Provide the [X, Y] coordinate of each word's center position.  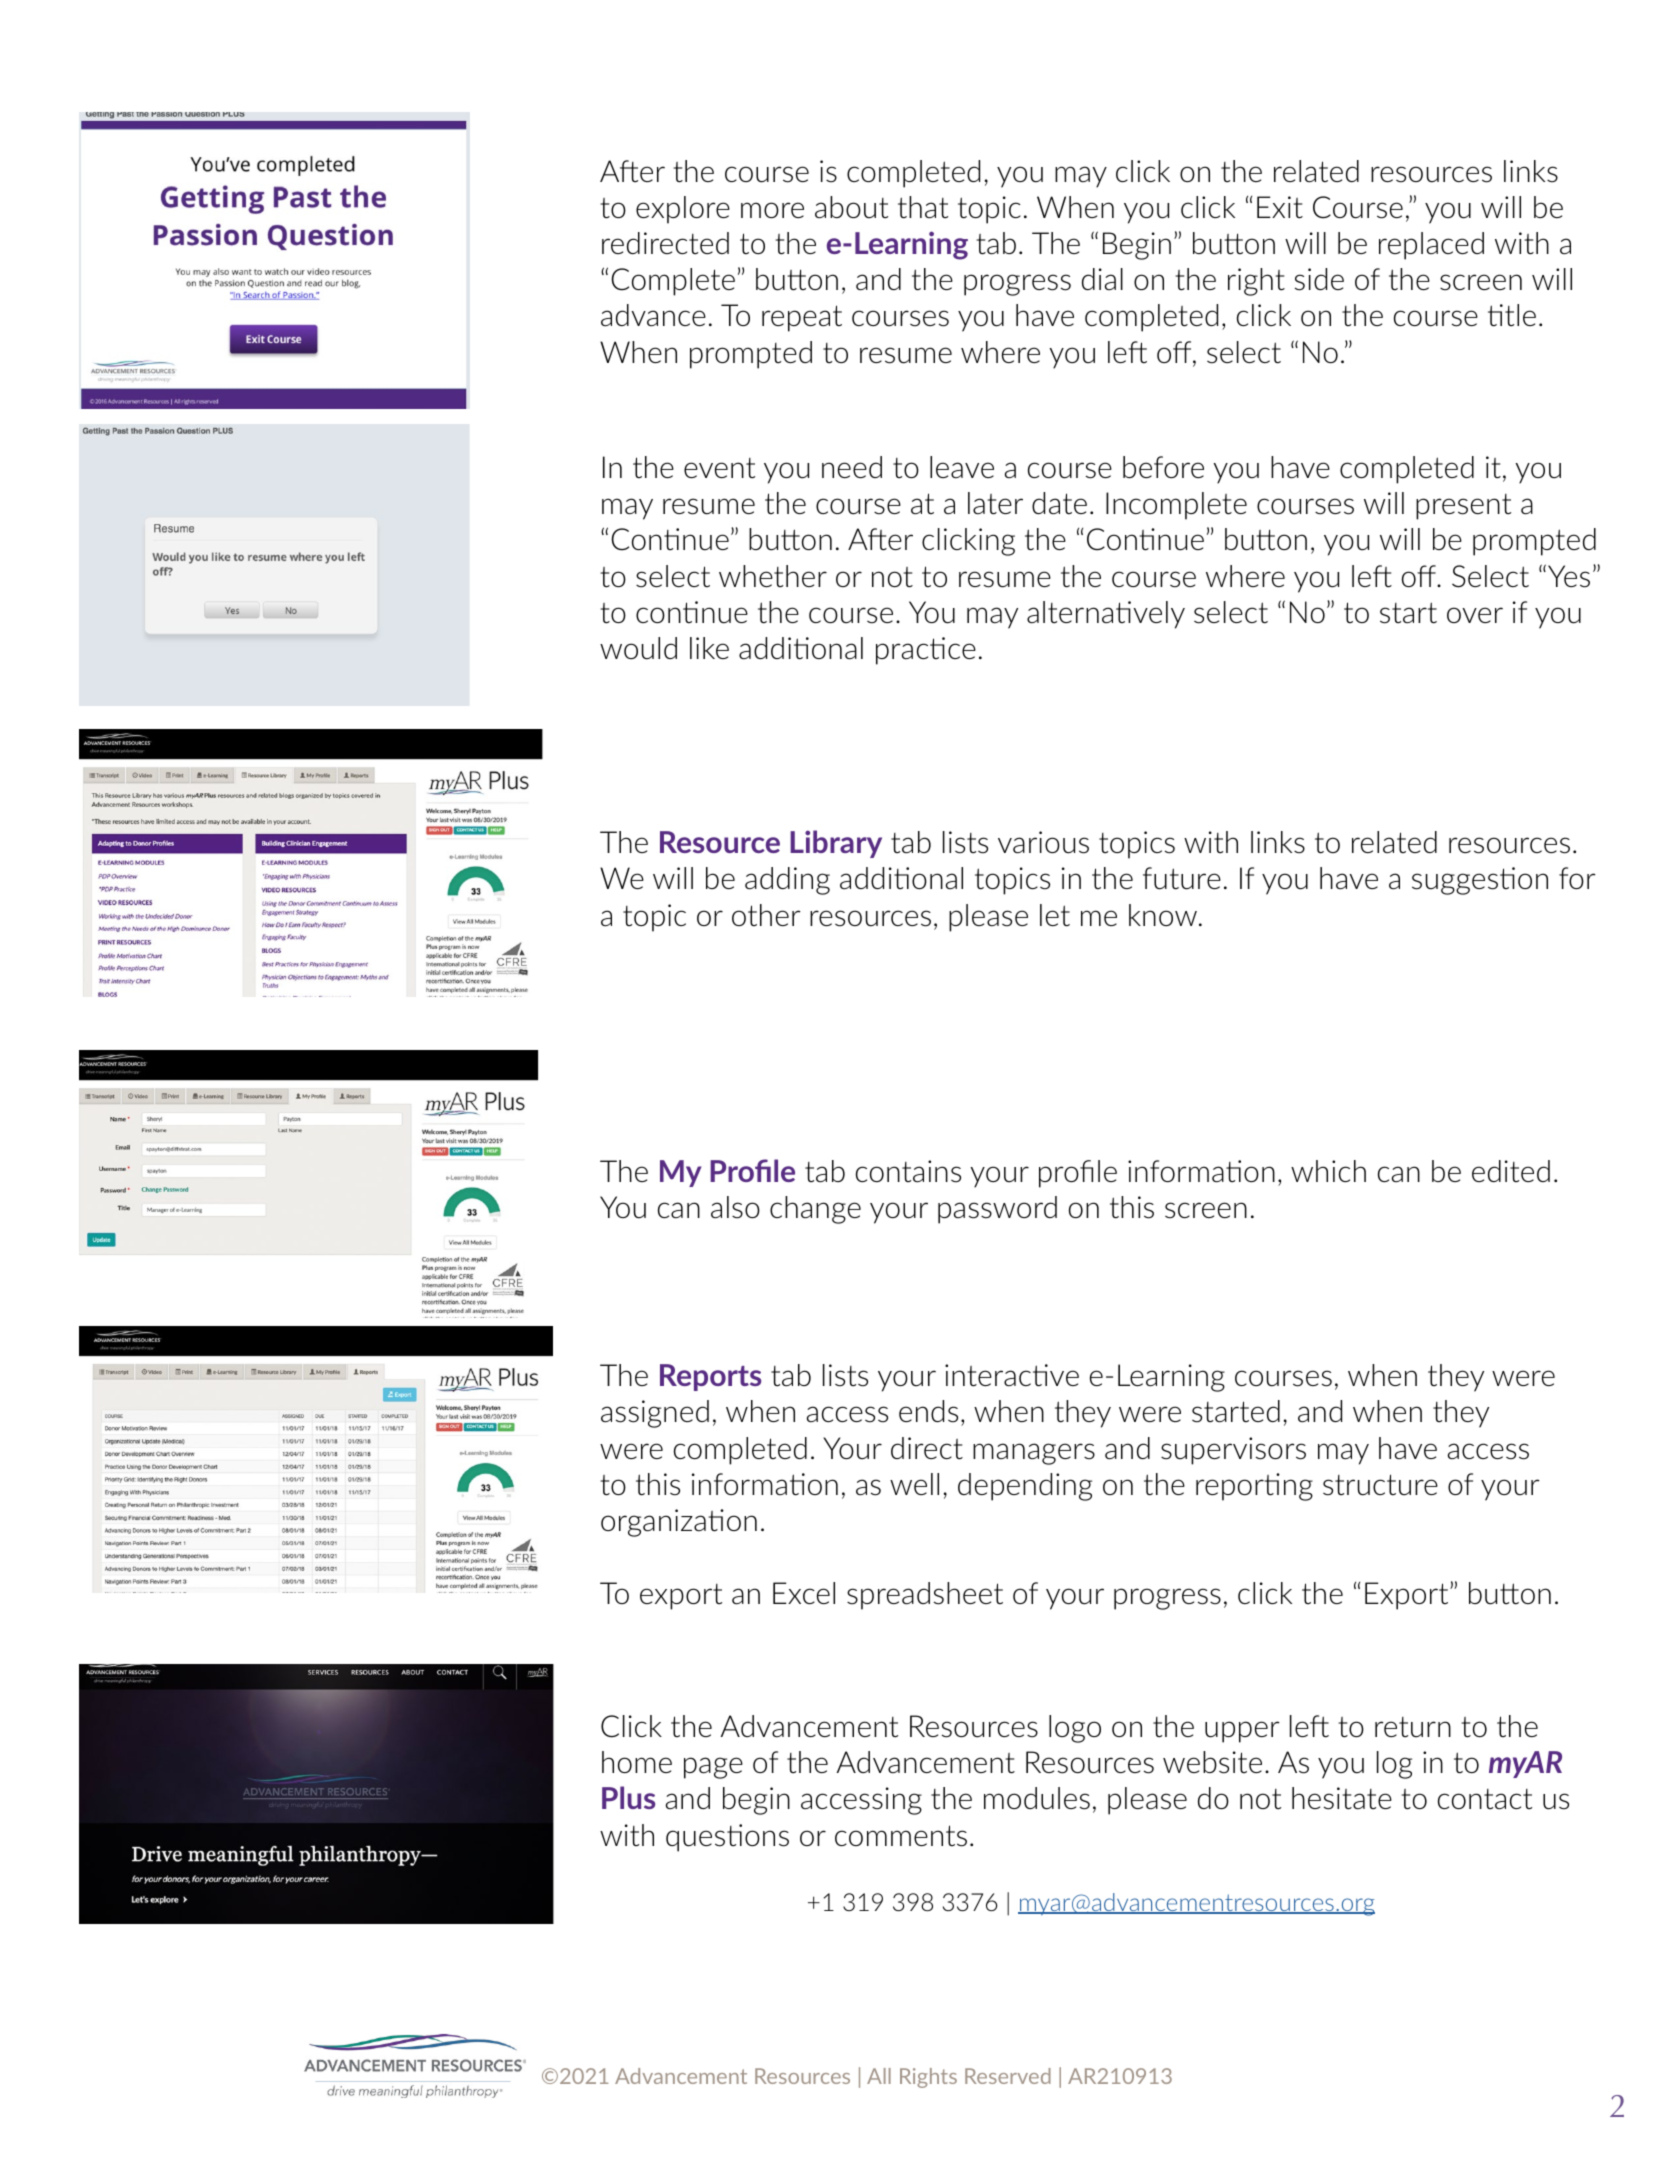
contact [1485, 1799]
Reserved [1008, 2076]
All [879, 2076]
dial [1102, 279]
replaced [1431, 246]
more [772, 210]
